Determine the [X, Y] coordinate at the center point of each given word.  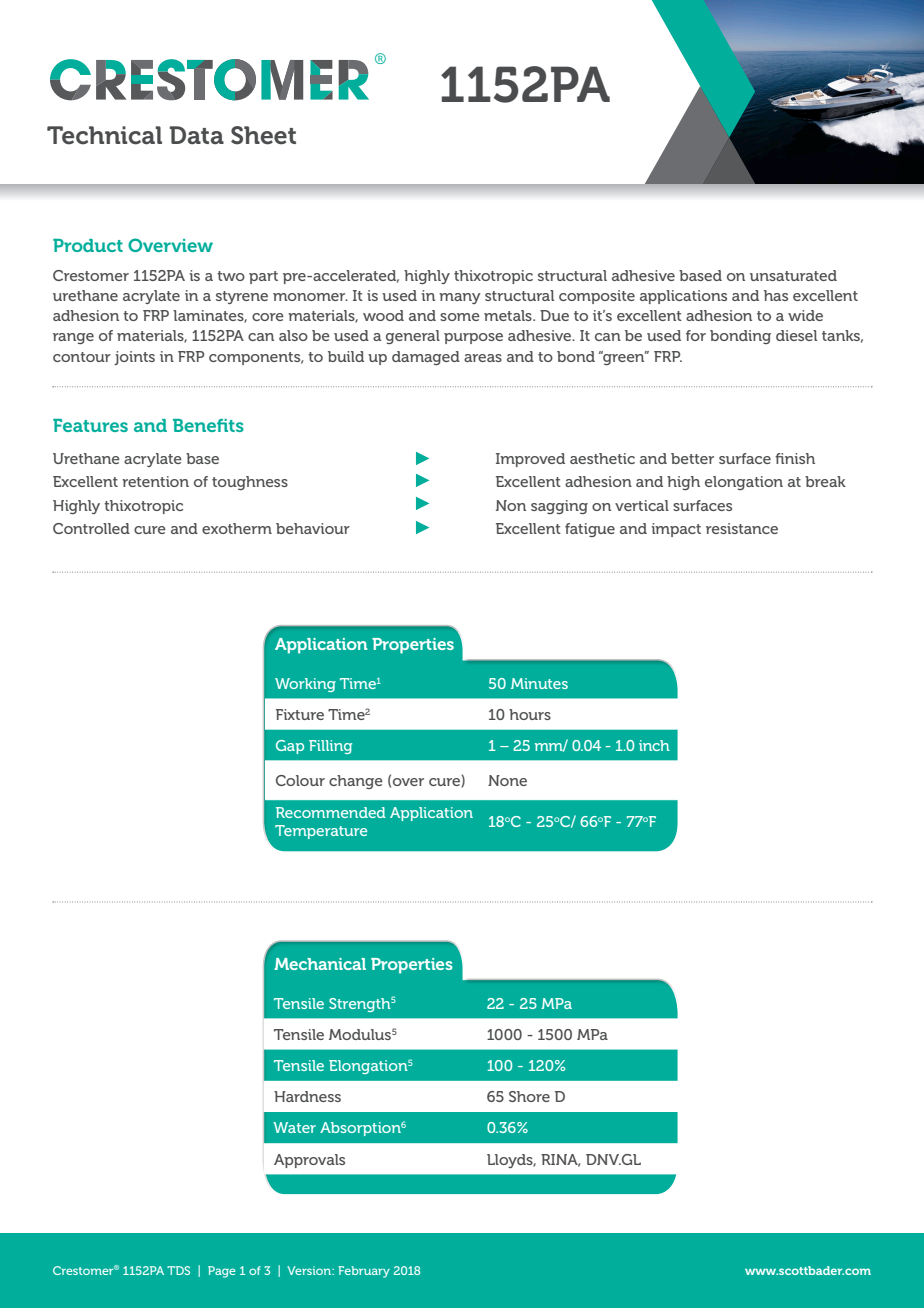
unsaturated [793, 275]
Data [197, 135]
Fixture [300, 714]
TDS [178, 1270]
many [460, 298]
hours [530, 714]
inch [654, 745]
